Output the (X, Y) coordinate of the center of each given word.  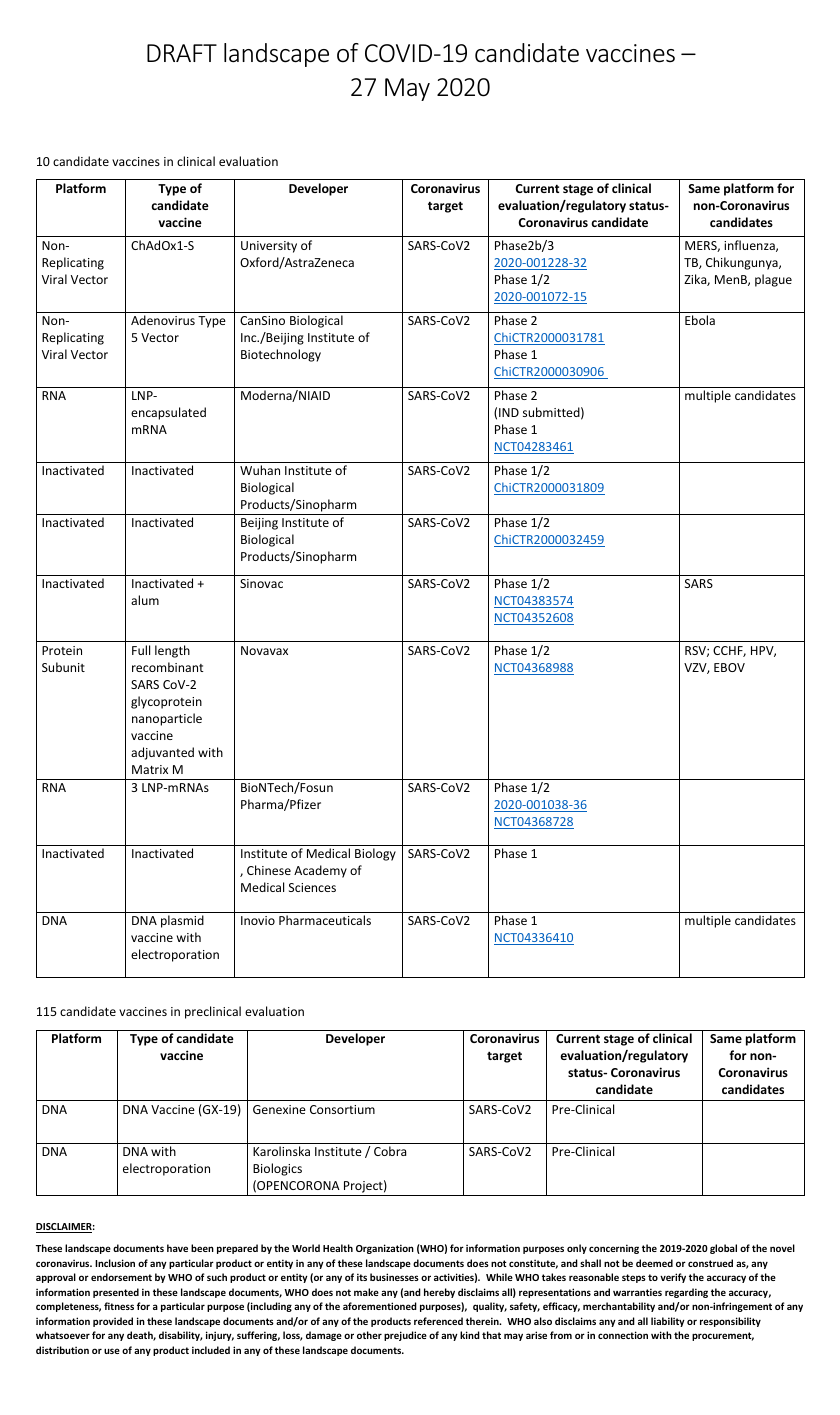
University (269, 247)
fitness (119, 1306)
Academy (320, 871)
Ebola (700, 320)
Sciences (312, 887)
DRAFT (182, 53)
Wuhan (260, 470)
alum (145, 600)
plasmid (182, 921)
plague (773, 280)
